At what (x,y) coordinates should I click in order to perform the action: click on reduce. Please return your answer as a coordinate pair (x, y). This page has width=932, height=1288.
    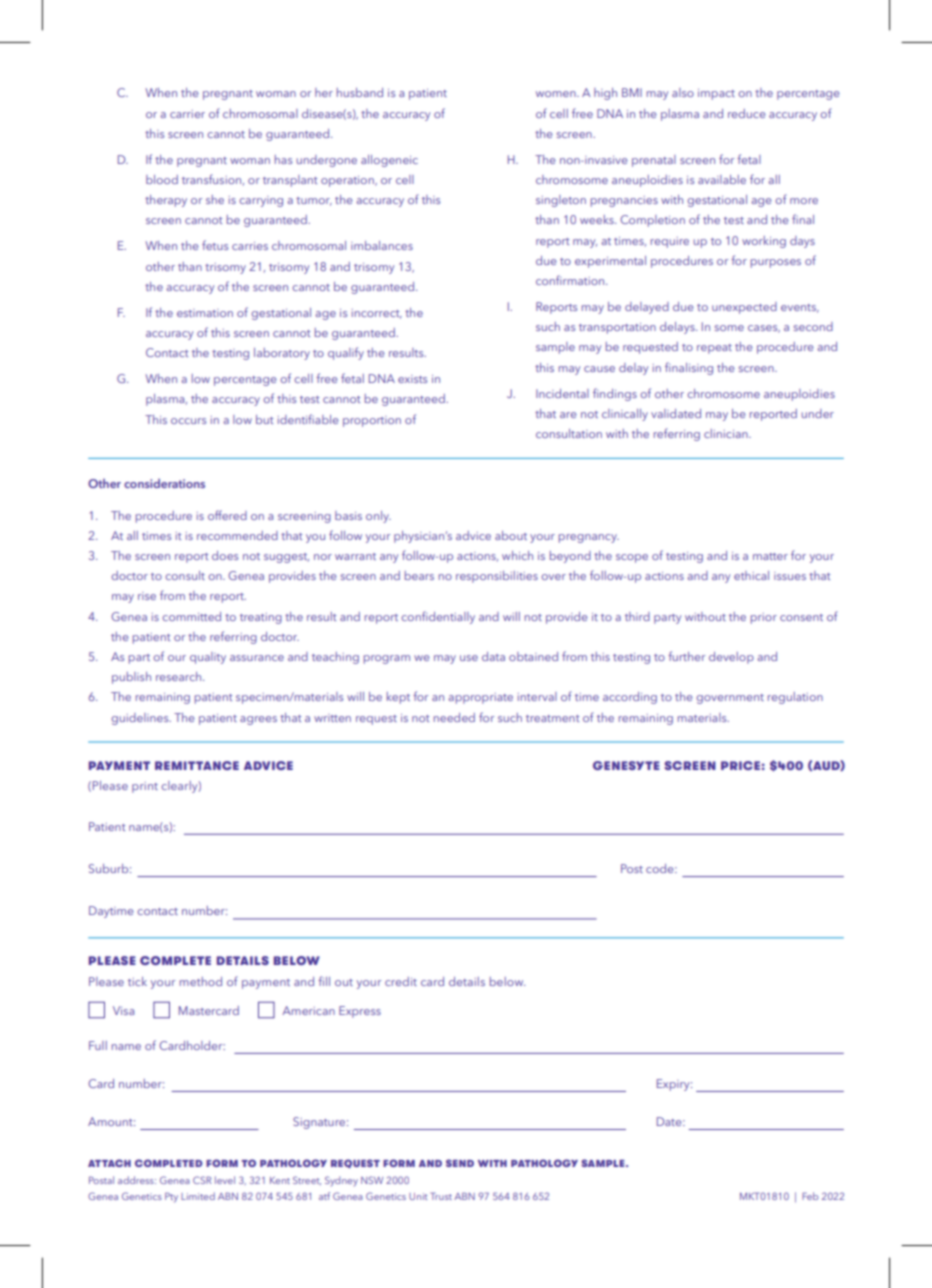
    Looking at the image, I should click on (747, 113).
